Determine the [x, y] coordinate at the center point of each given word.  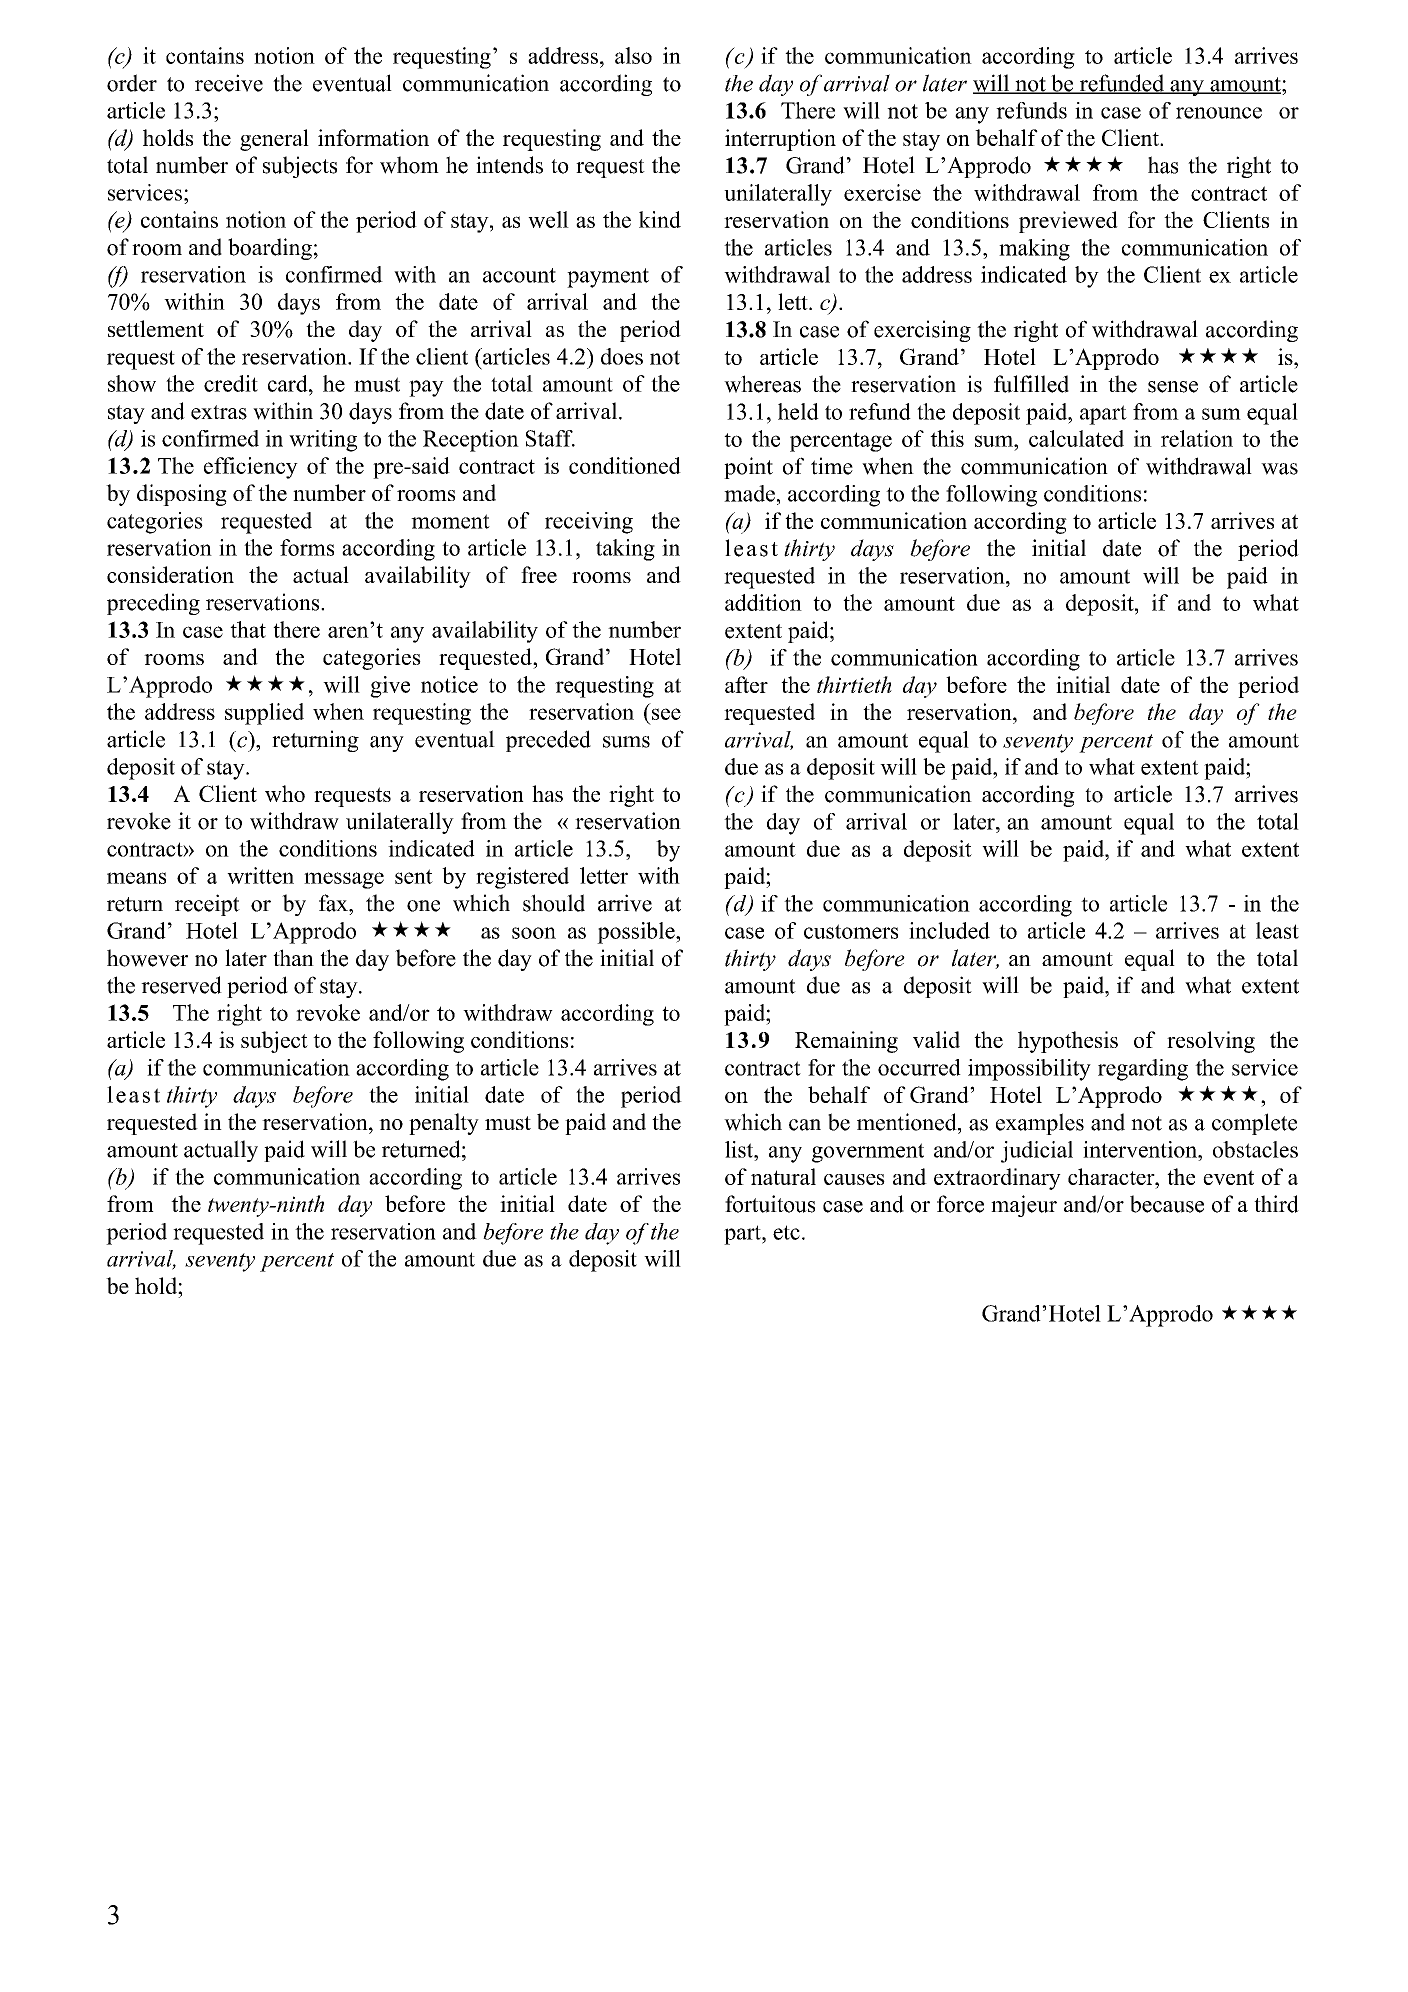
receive [229, 83]
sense [1173, 387]
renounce [1219, 113]
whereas [762, 384]
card [289, 383]
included [949, 930]
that [248, 629]
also [633, 55]
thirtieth [854, 684]
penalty [444, 1124]
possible [637, 933]
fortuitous [770, 1204]
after [746, 684]
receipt [207, 905]
